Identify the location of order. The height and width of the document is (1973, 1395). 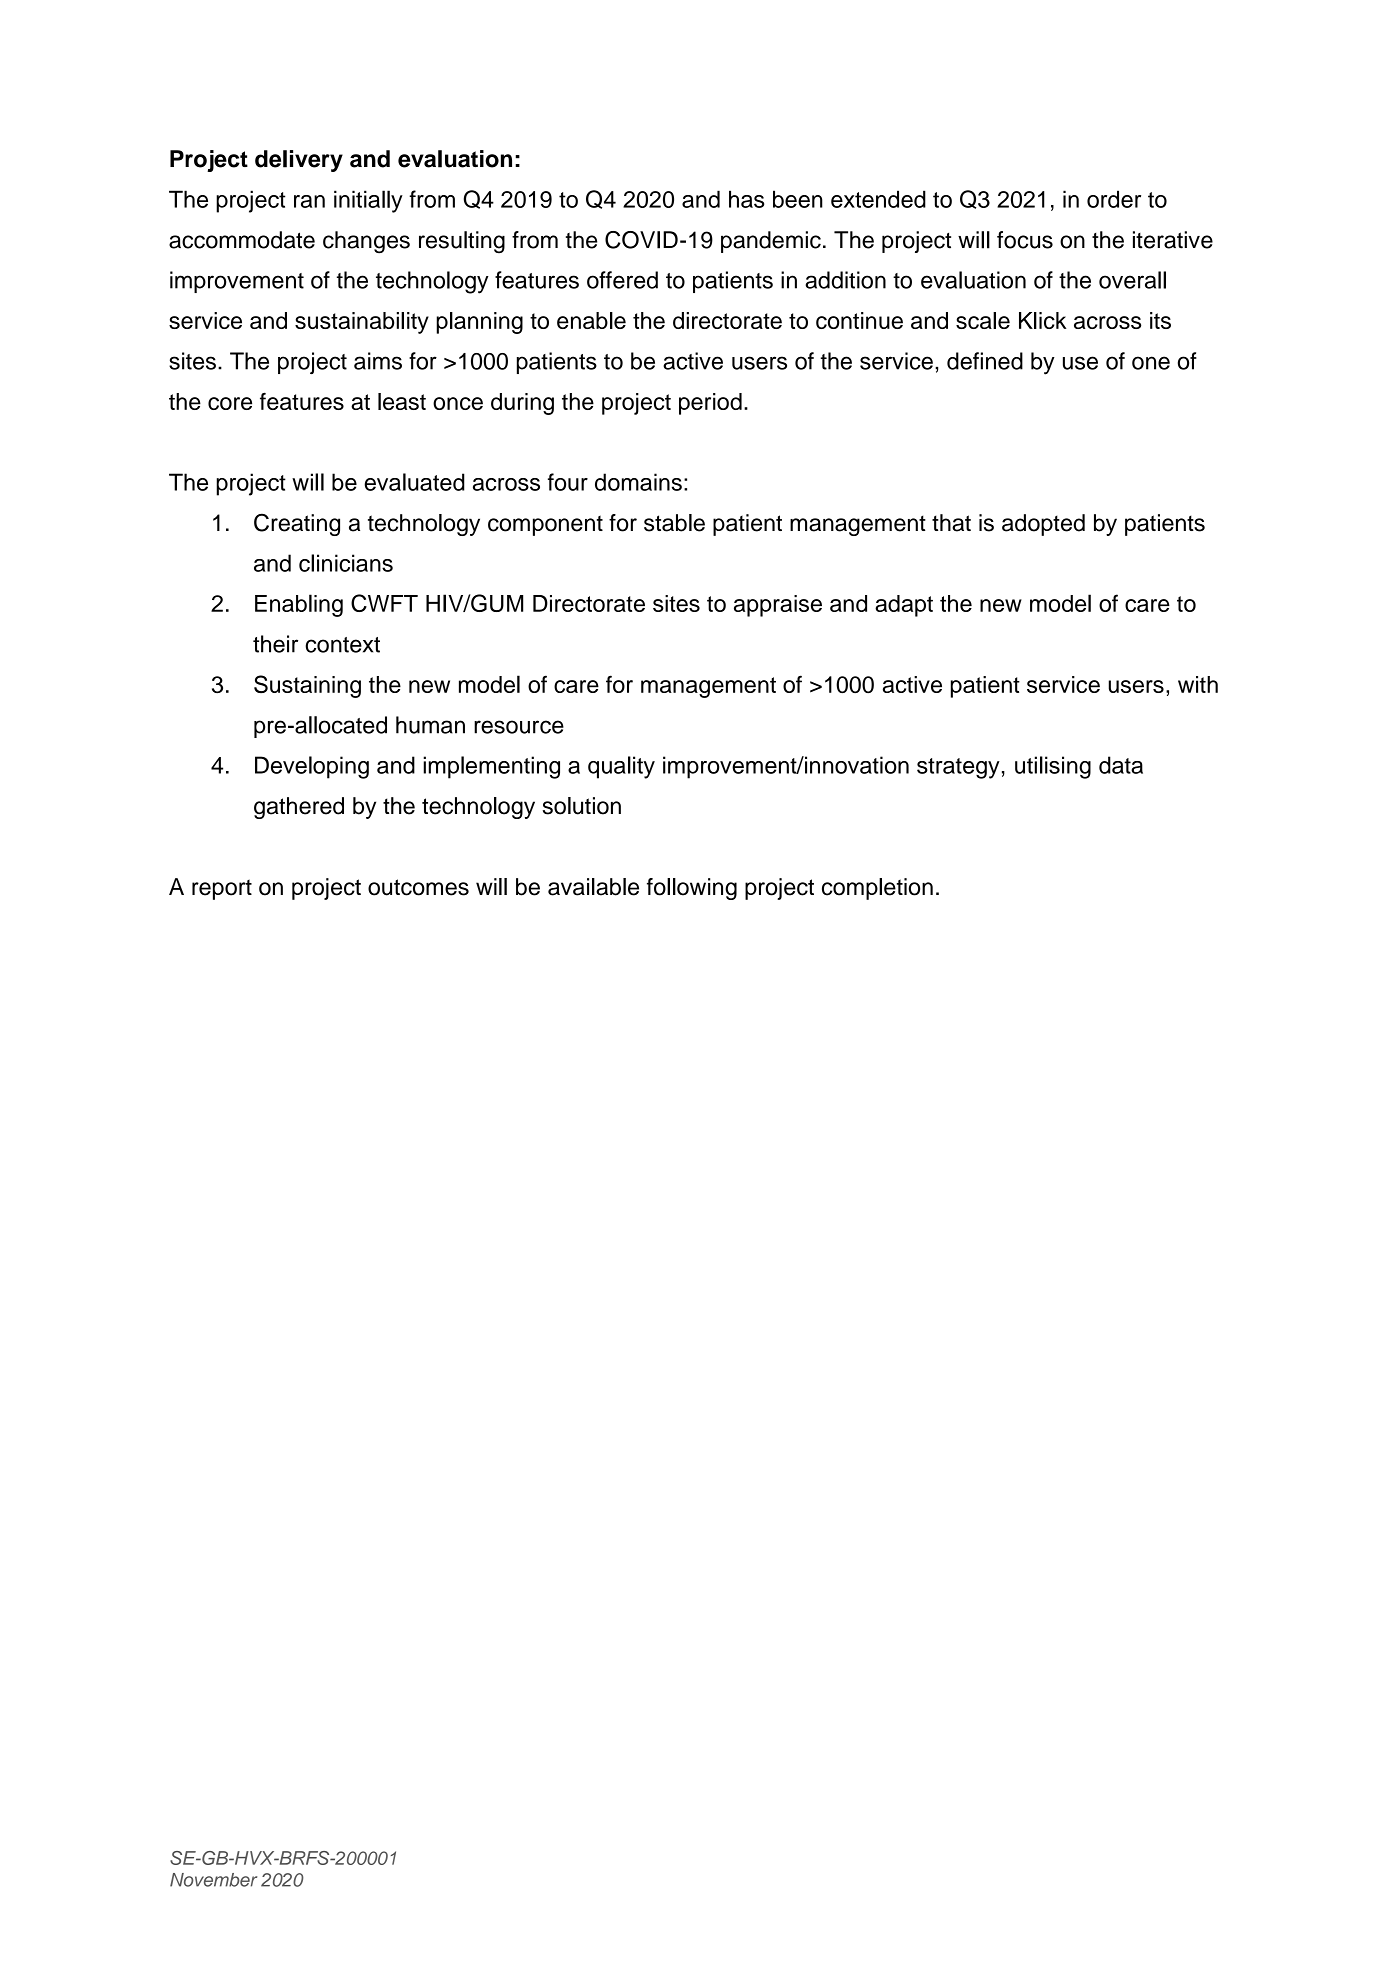
(1114, 199).
